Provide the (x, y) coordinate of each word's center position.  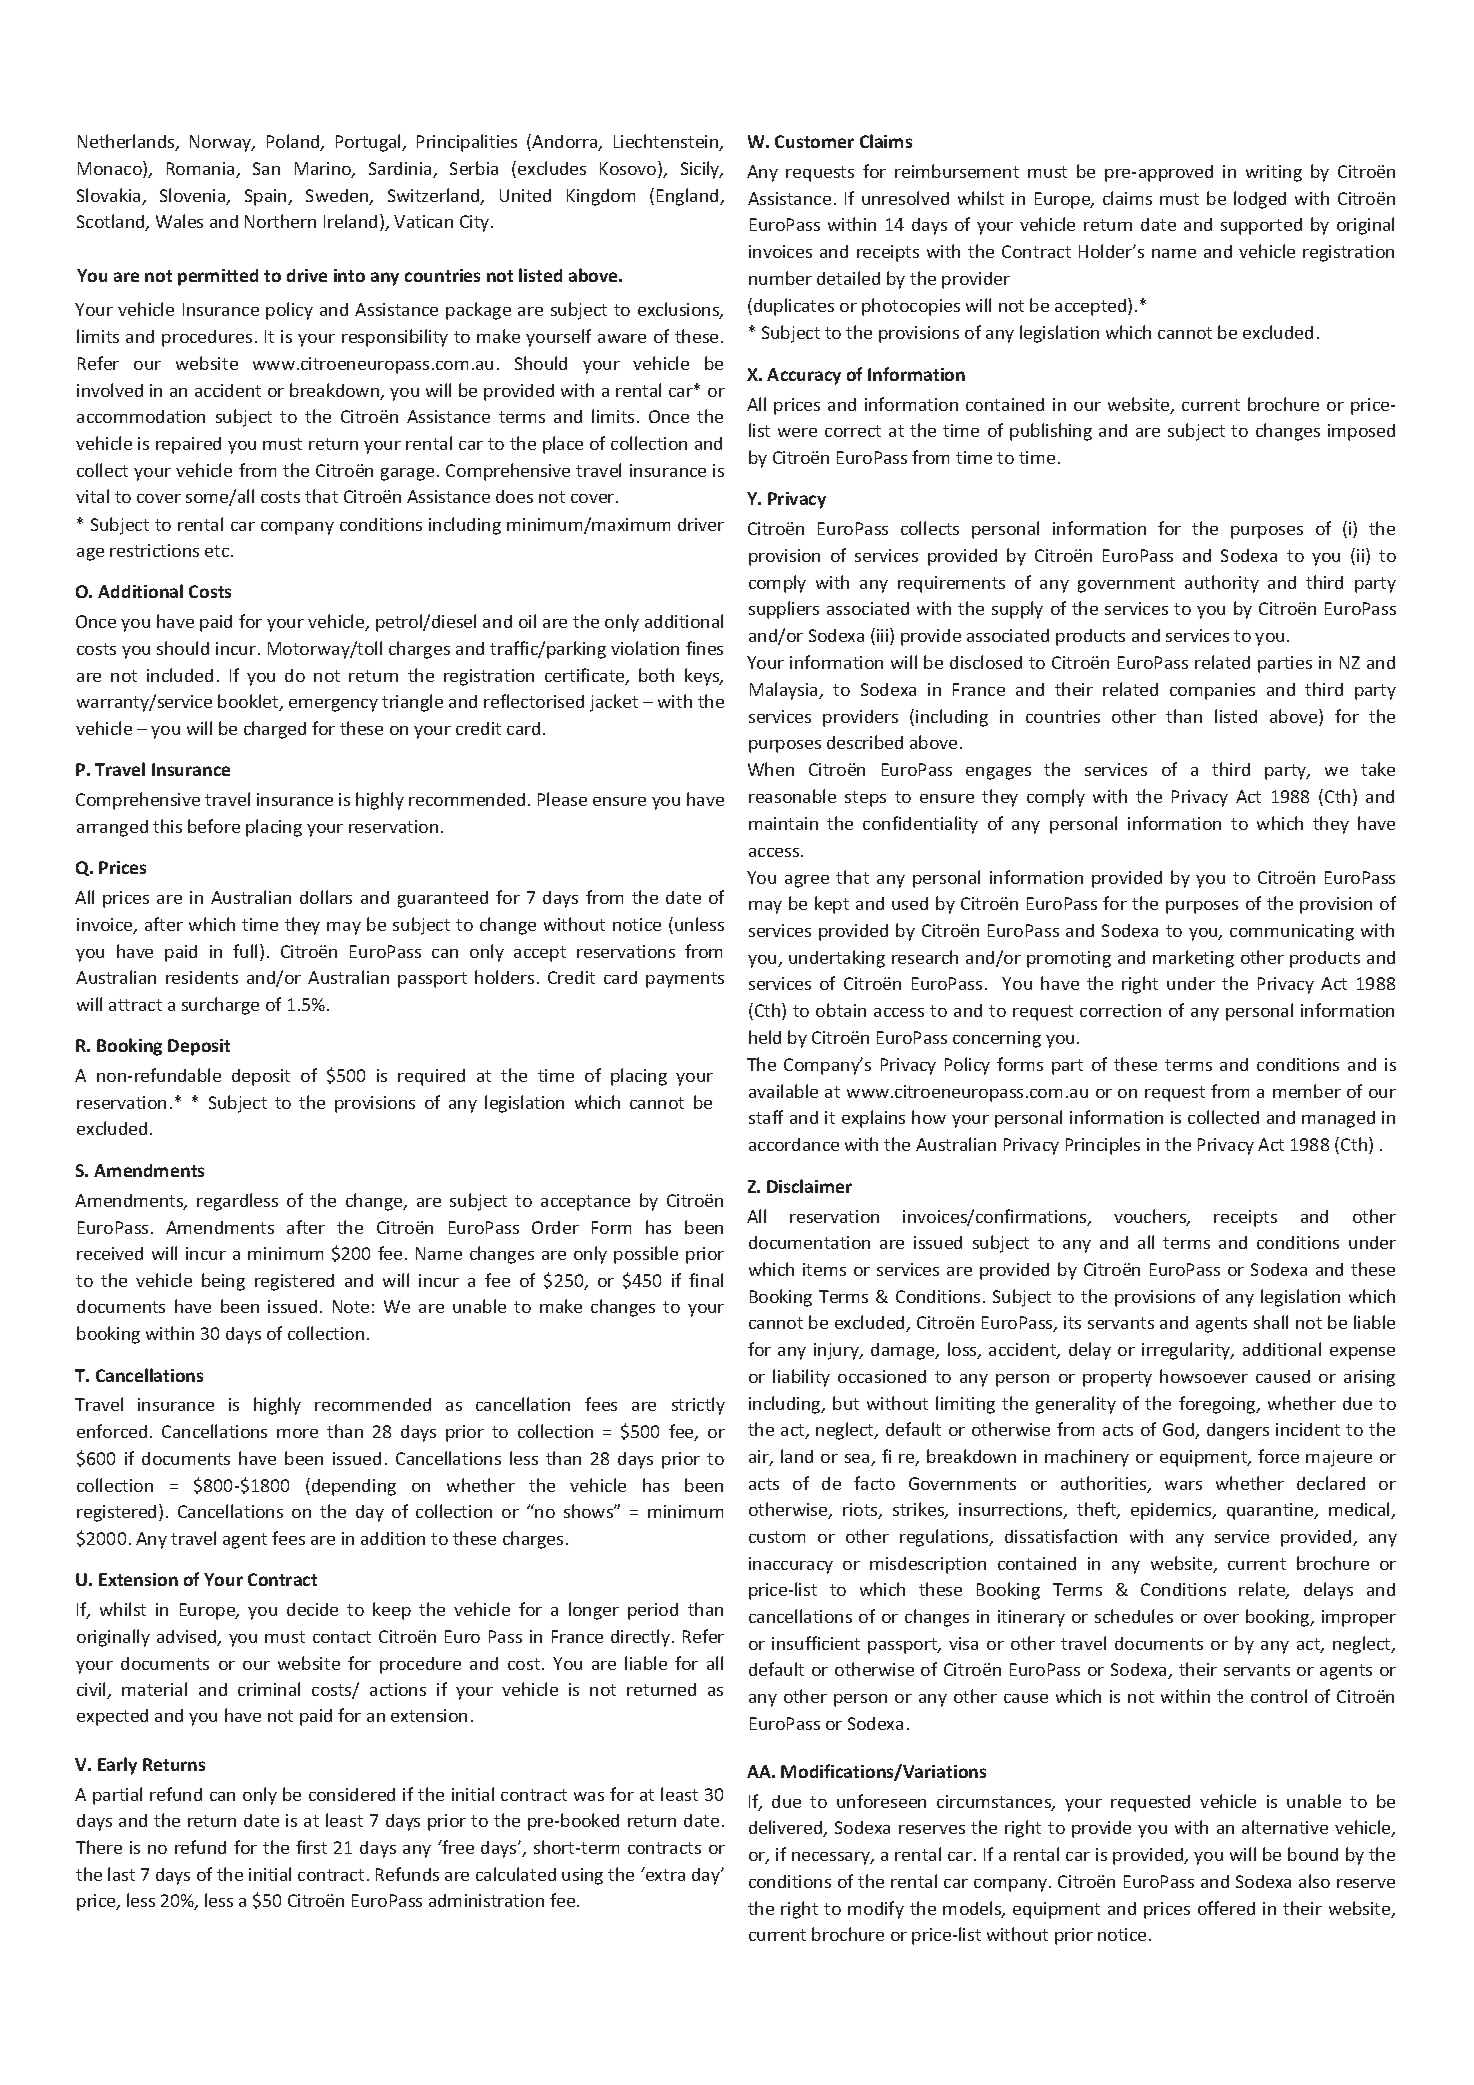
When (771, 769)
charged (275, 730)
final (706, 1280)
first (311, 1847)
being (223, 1282)
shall (1271, 1322)
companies (1212, 691)
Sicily (701, 170)
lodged (1260, 200)
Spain (267, 197)
